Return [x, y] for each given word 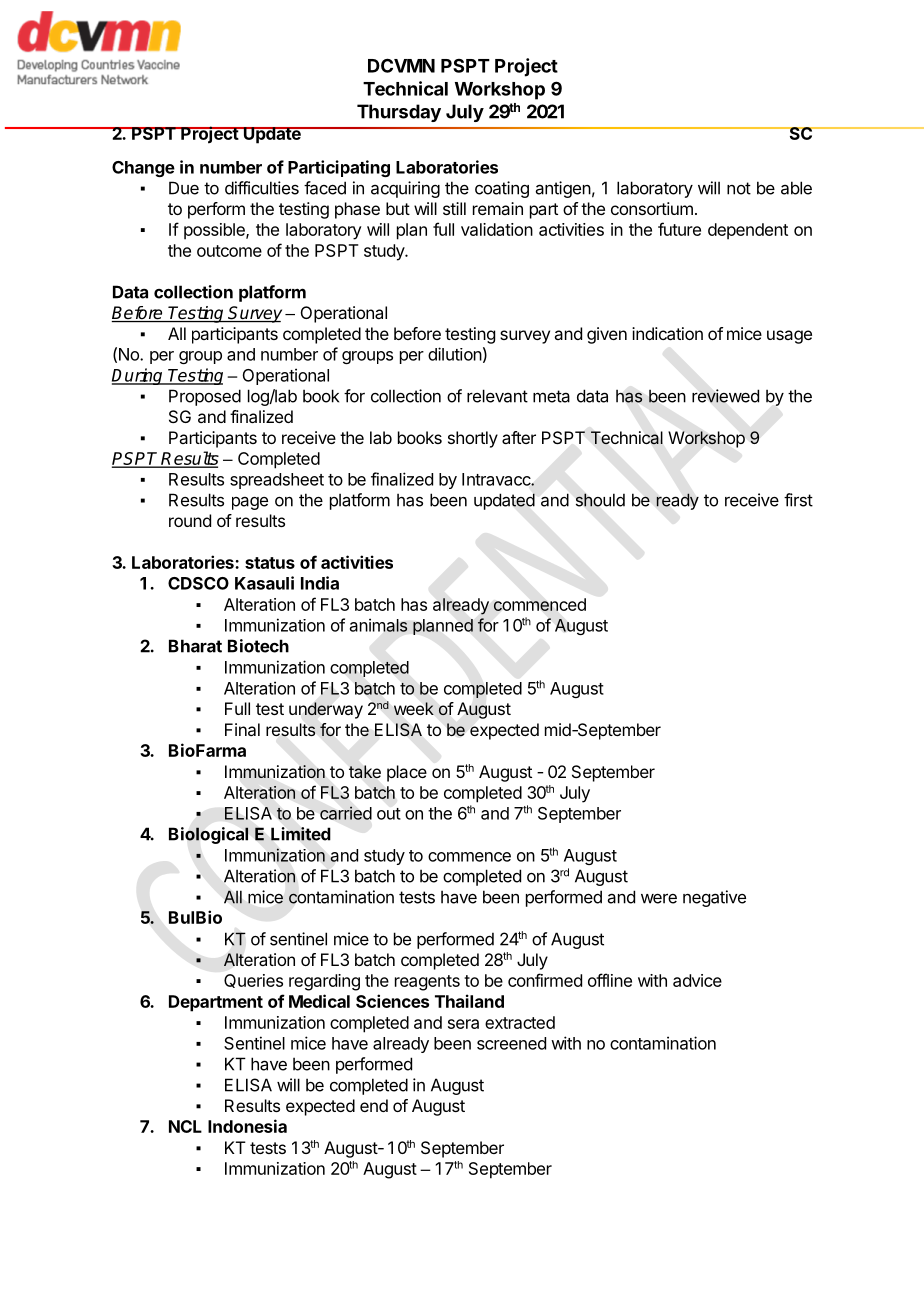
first [798, 500]
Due [184, 188]
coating [502, 189]
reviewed [725, 396]
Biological [208, 835]
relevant [497, 396]
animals [379, 625]
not [739, 188]
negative [714, 898]
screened [511, 1043]
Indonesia [247, 1126]
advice [697, 980]
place [407, 773]
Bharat [195, 646]
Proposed [205, 397]
